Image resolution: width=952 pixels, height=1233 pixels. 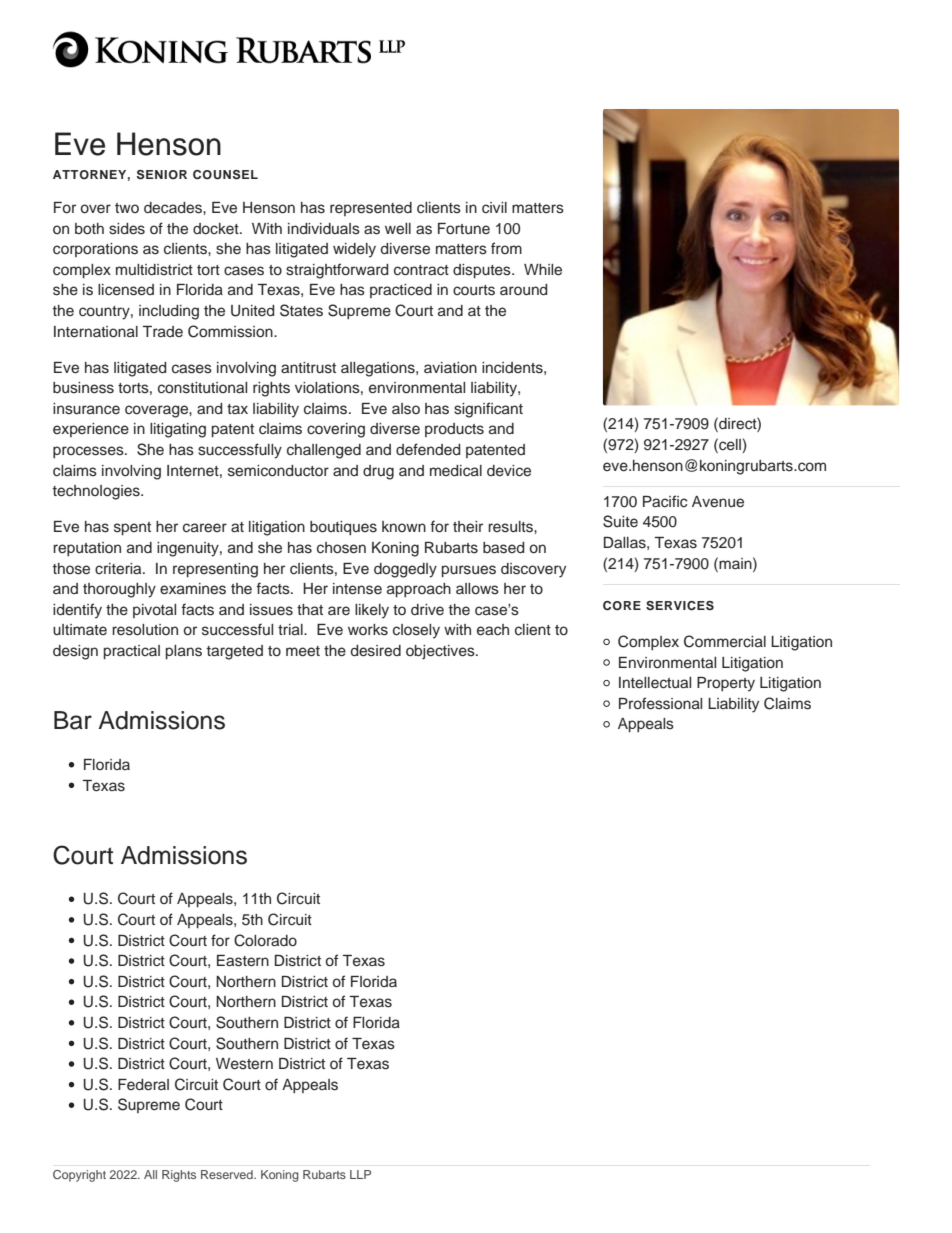 I want to click on Suite, so click(x=620, y=521).
